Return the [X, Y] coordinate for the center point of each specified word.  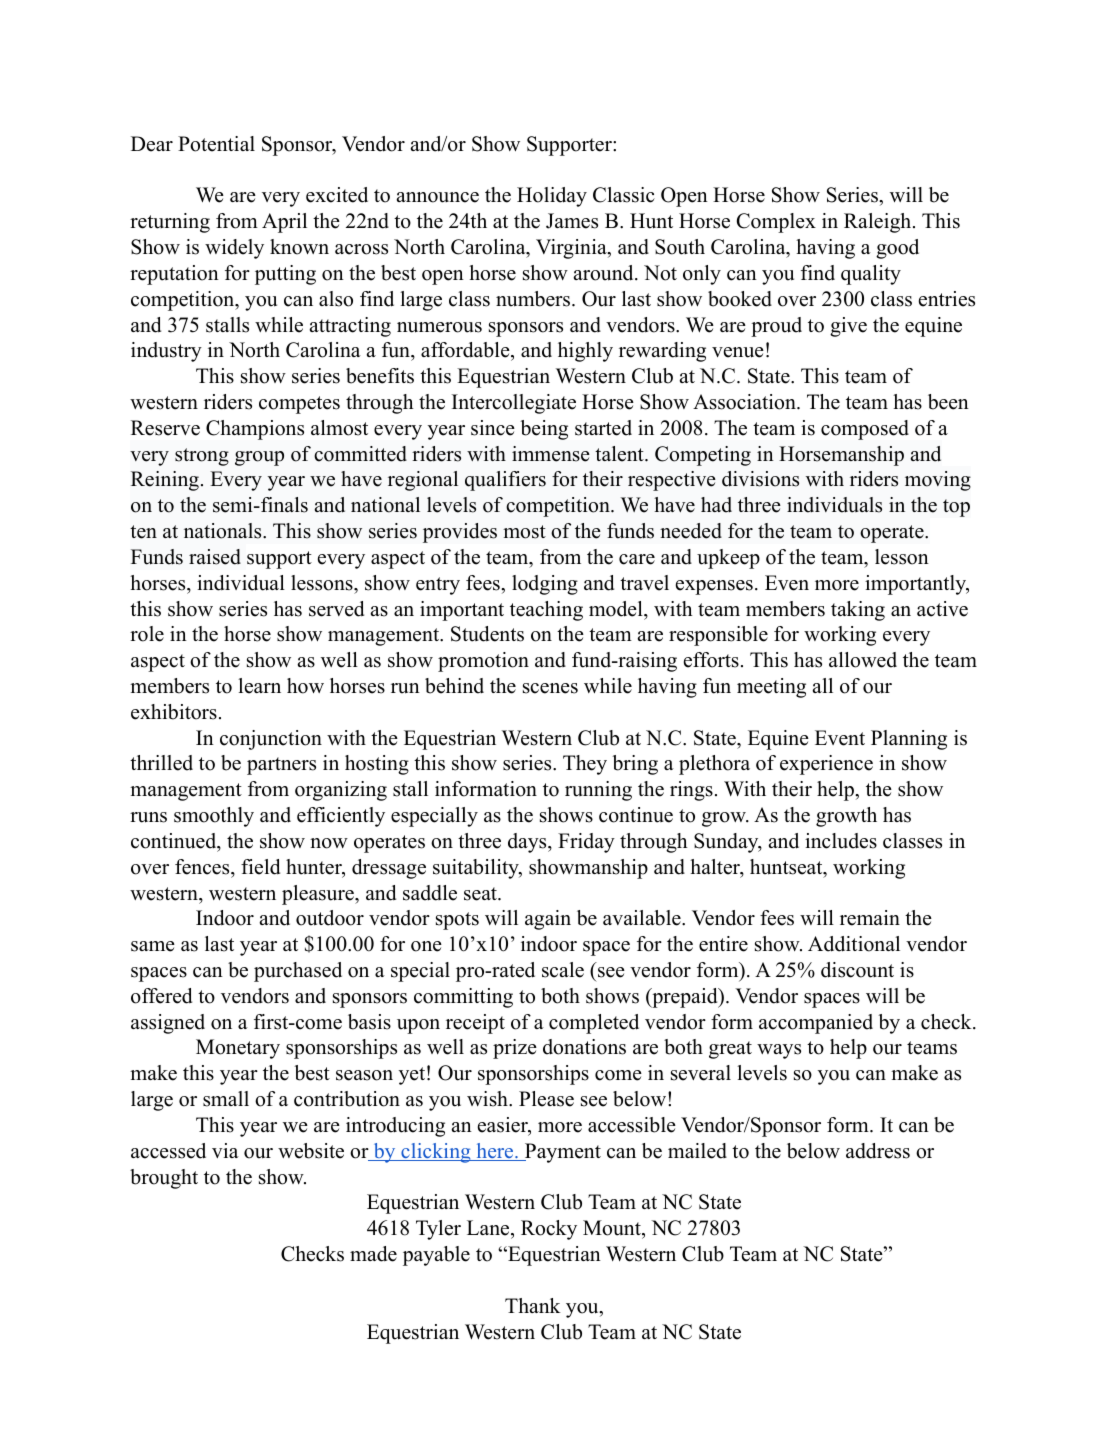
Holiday [552, 197]
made [373, 1254]
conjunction [271, 740]
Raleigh [877, 223]
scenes [550, 688]
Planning [909, 740]
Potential [216, 144]
